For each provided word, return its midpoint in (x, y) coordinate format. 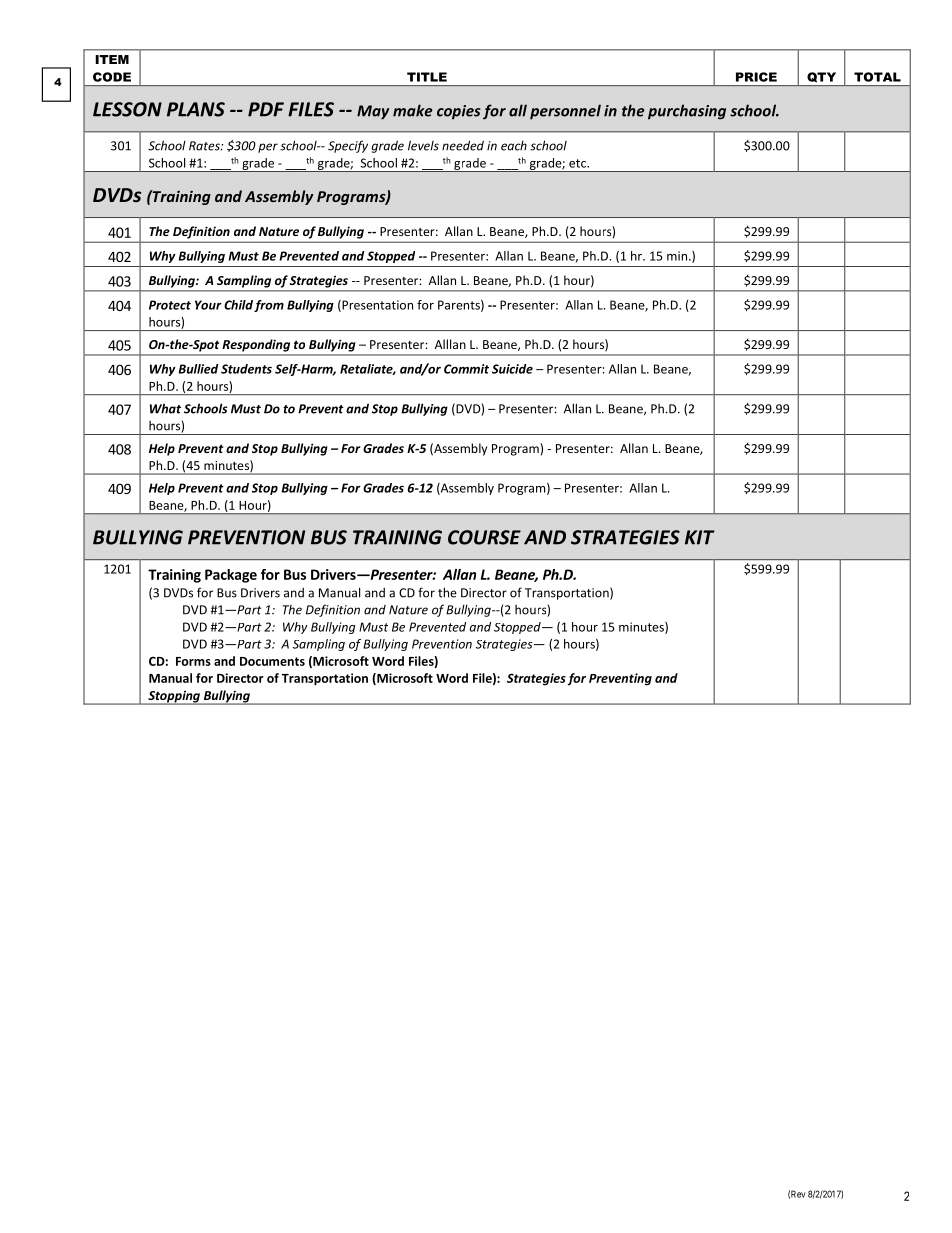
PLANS (196, 109)
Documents (272, 661)
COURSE (484, 537)
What (165, 408)
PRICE (756, 77)
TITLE (427, 77)
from (269, 306)
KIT (700, 537)
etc (578, 163)
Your (208, 305)
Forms (193, 661)
